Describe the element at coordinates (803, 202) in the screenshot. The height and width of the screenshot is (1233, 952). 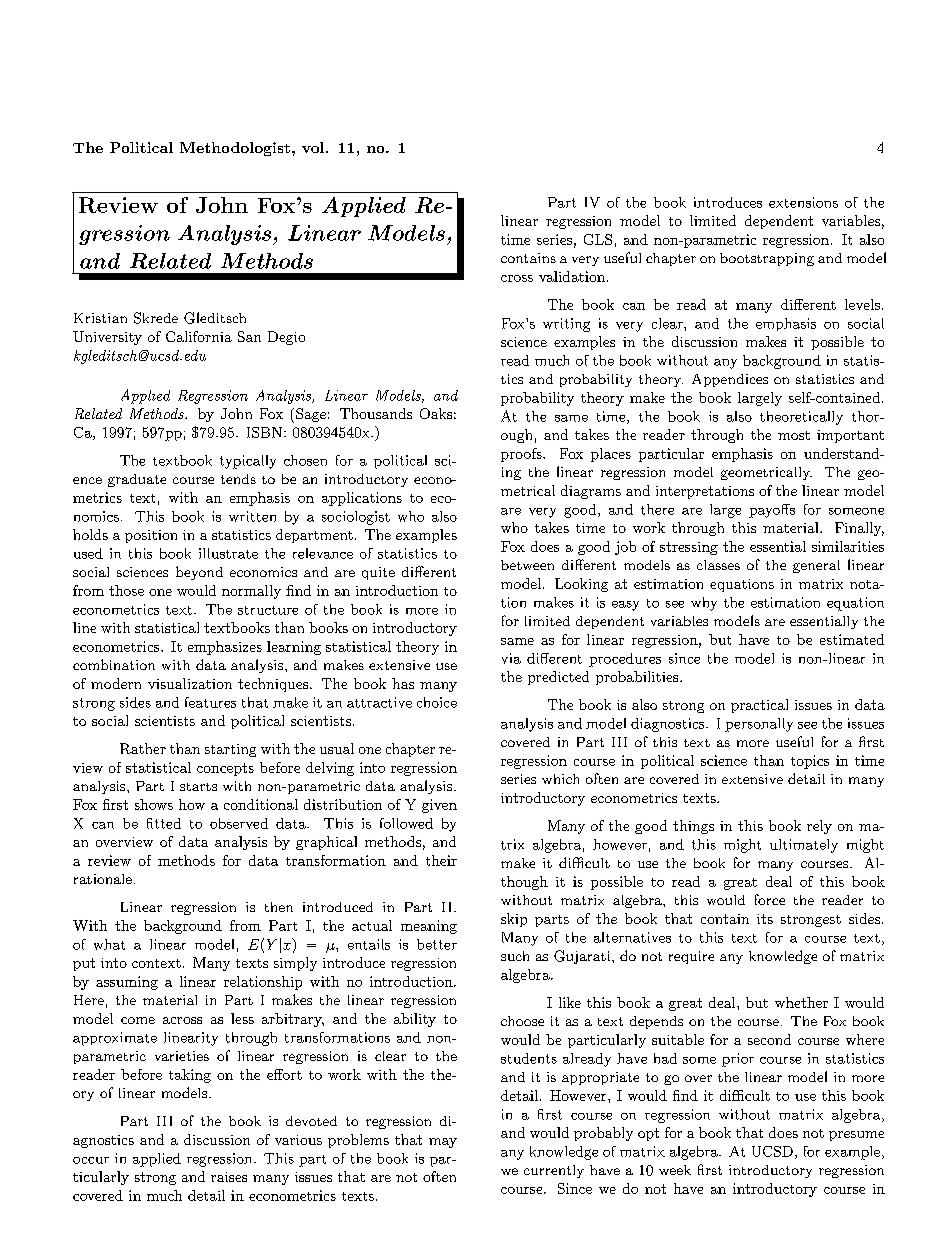
I see `extensions` at that location.
